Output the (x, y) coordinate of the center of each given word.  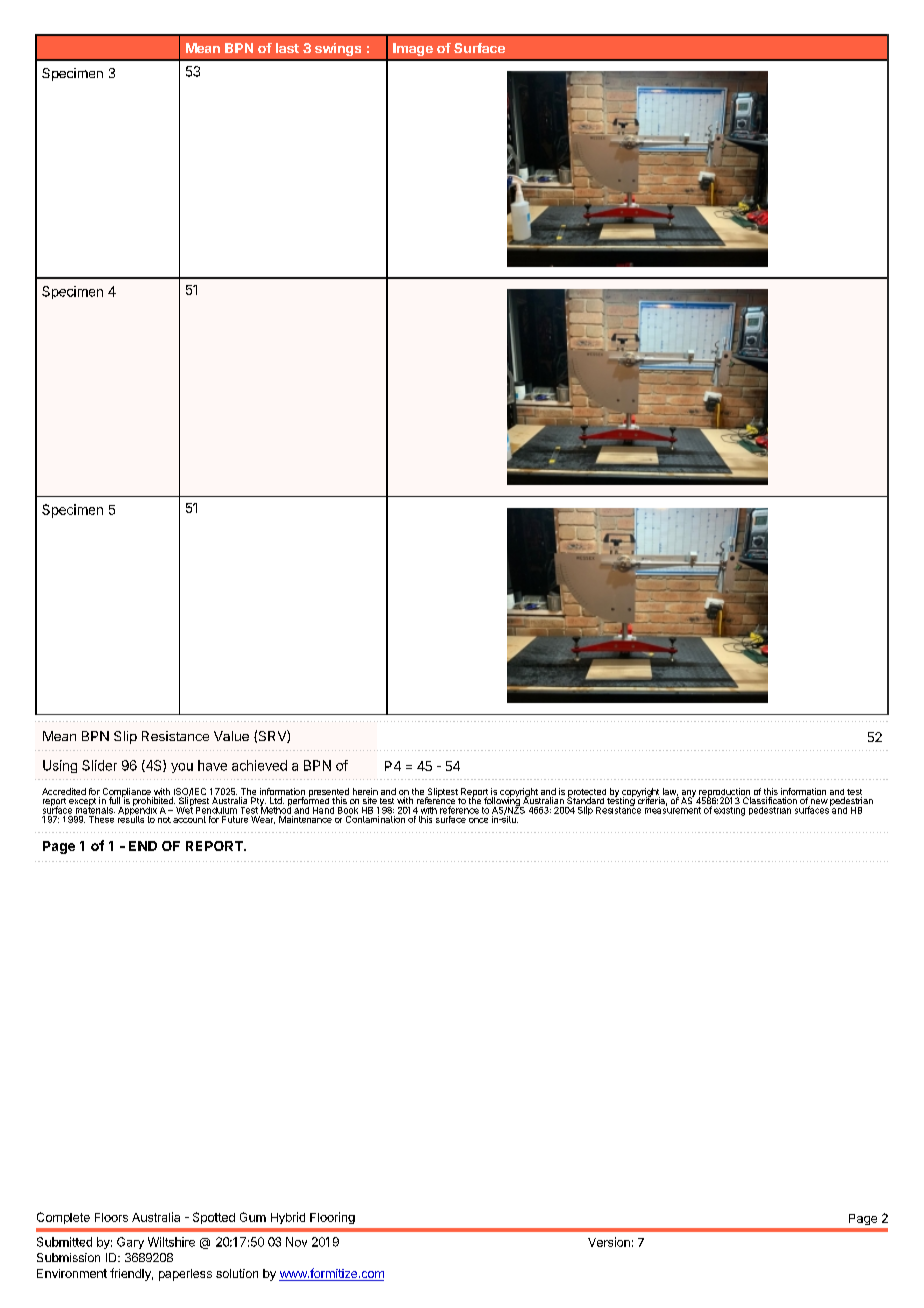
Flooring (332, 1218)
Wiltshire (171, 1242)
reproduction (725, 793)
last (287, 48)
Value (231, 736)
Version (609, 1242)
